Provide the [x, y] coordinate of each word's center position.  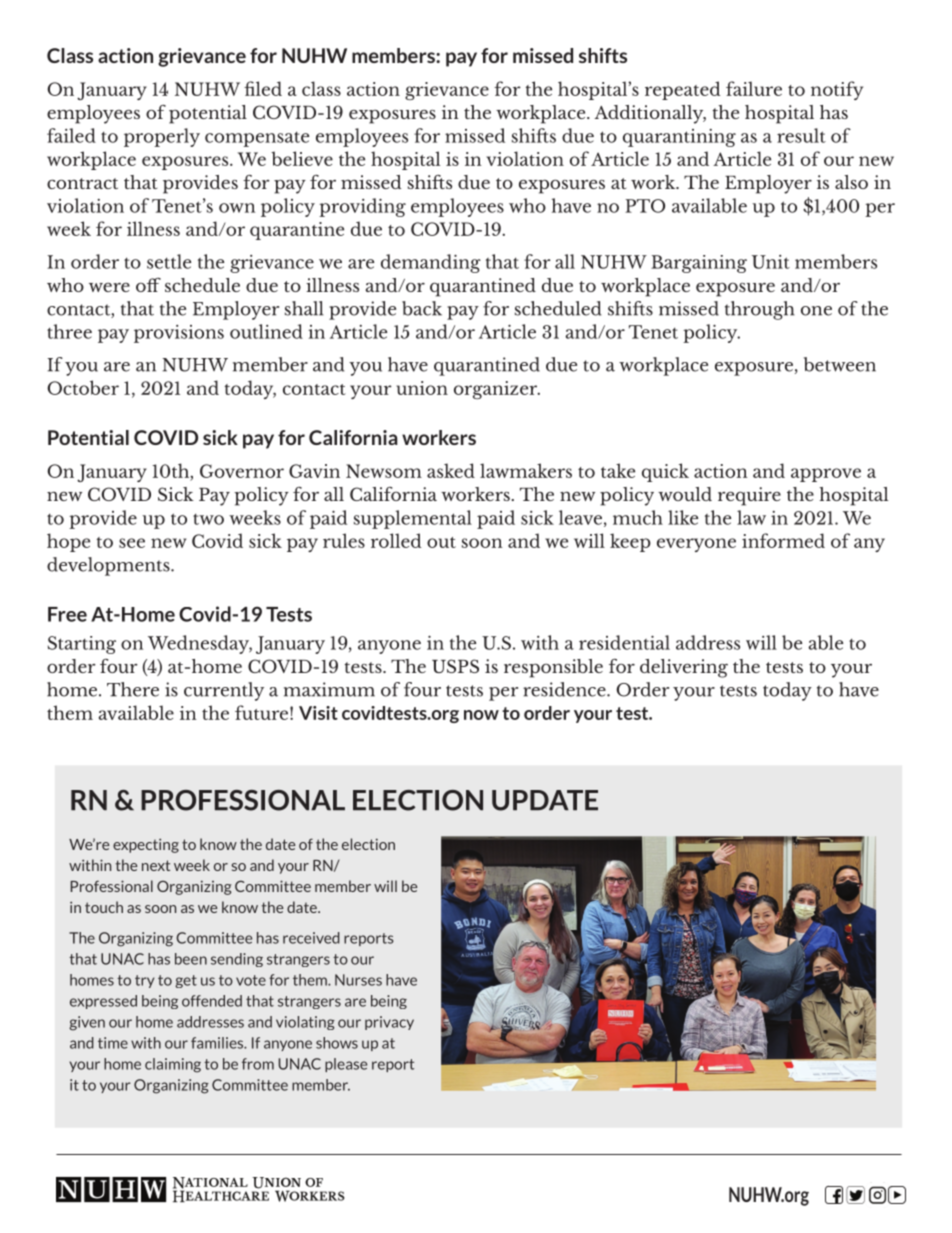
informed [783, 540]
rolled [396, 540]
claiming [173, 1065]
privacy [389, 1023]
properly [162, 137]
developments [109, 566]
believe [302, 158]
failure [754, 88]
